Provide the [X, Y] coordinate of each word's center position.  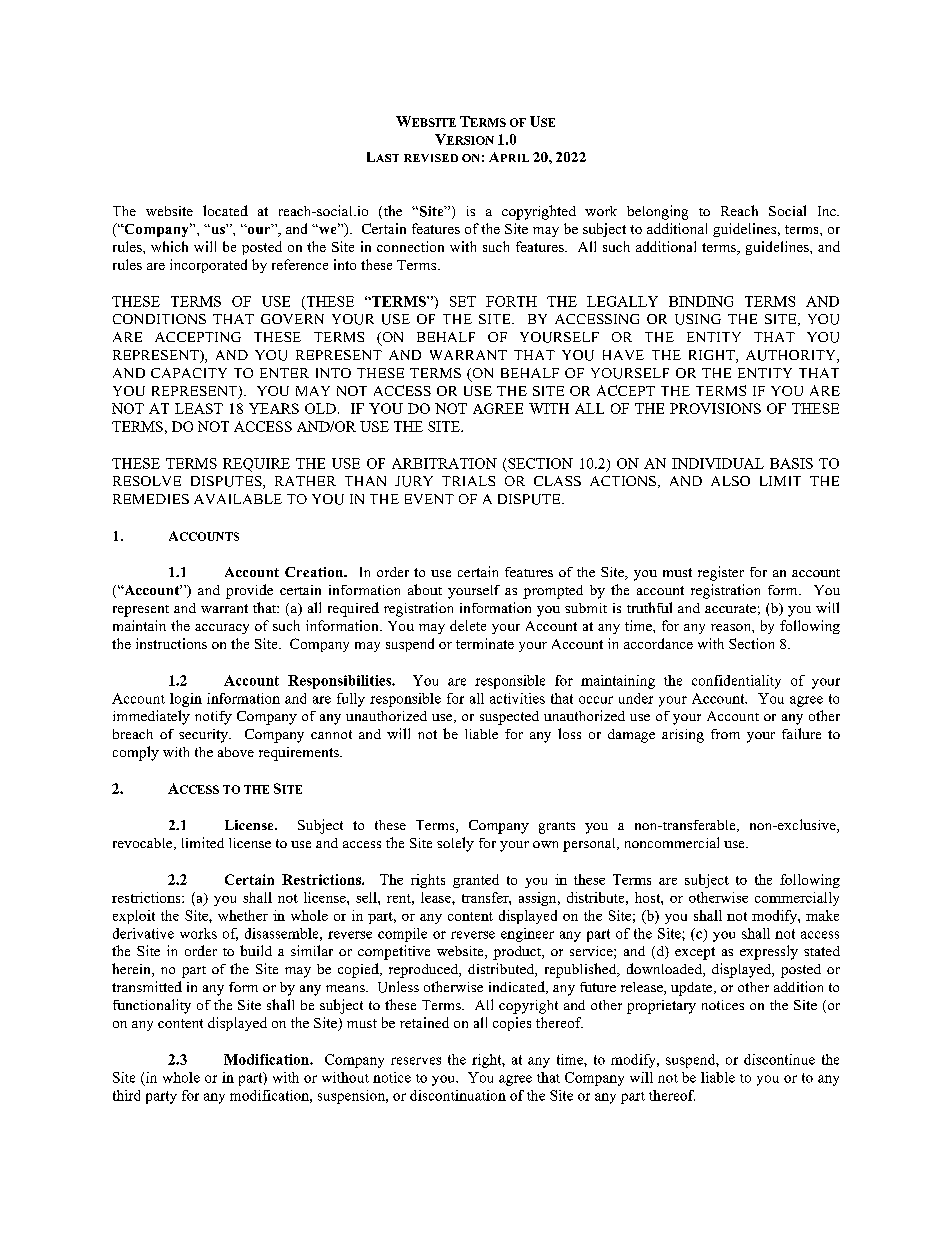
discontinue [779, 1059]
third [126, 1095]
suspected [509, 718]
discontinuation [458, 1095]
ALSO [730, 481]
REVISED [431, 158]
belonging [657, 212]
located [225, 210]
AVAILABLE [238, 499]
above [236, 752]
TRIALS [468, 481]
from [725, 734]
